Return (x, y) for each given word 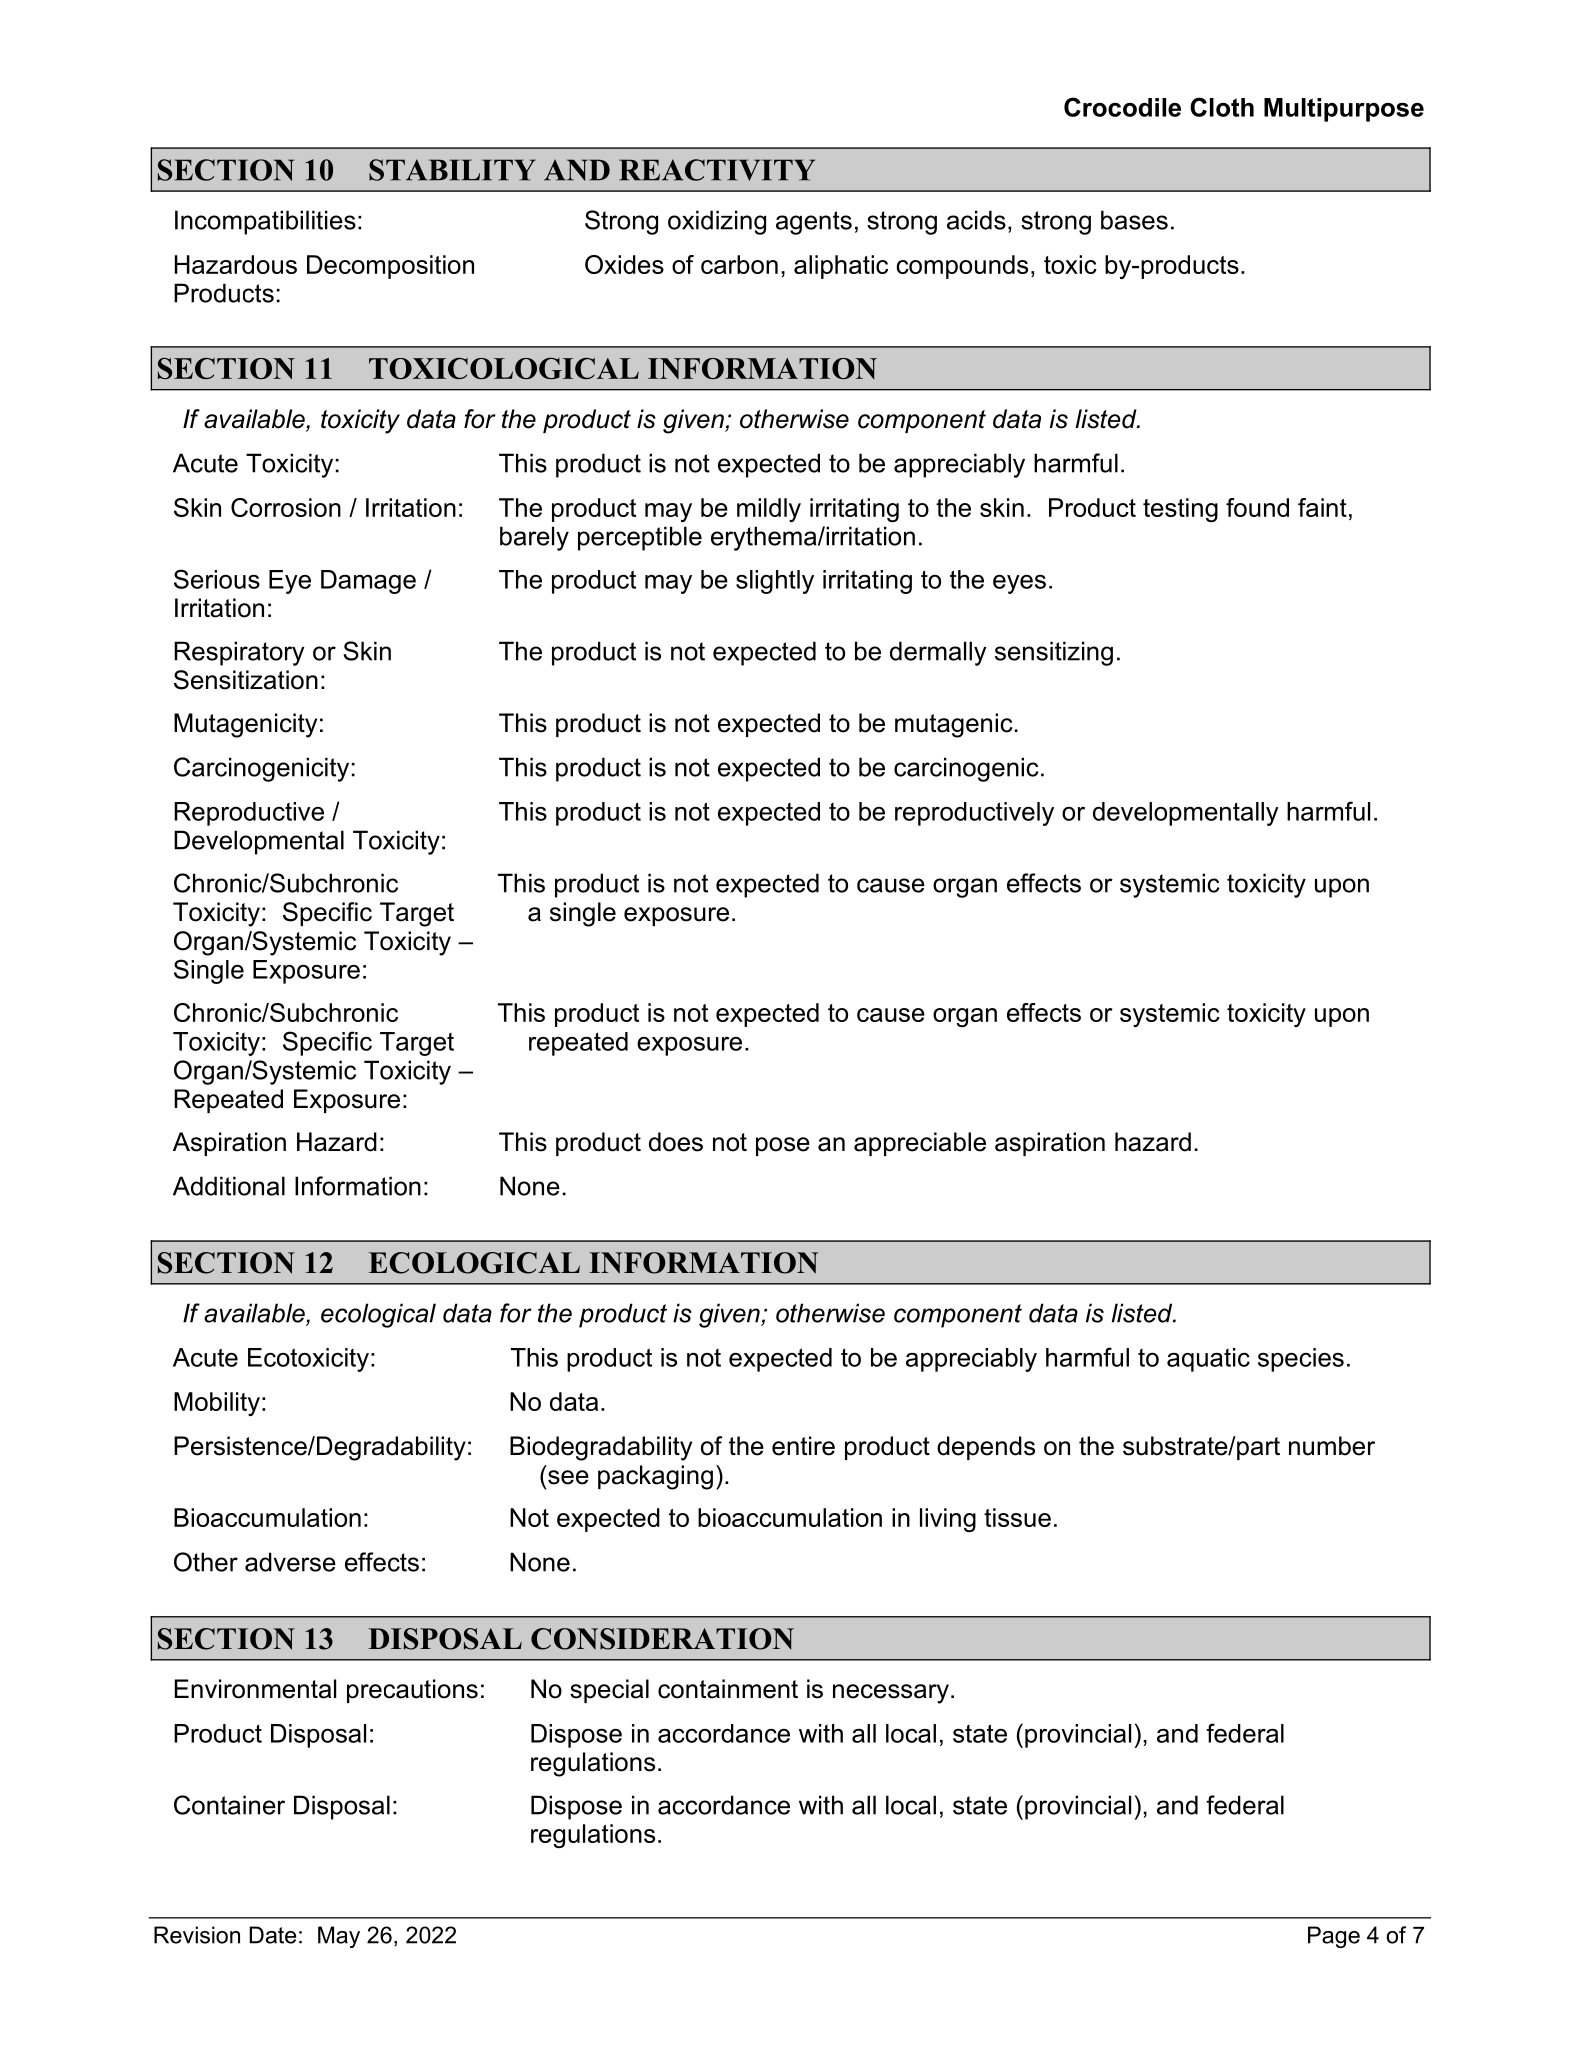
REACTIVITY (717, 170)
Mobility (217, 1404)
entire (803, 1446)
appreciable (920, 1144)
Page (1334, 1937)
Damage (368, 582)
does (676, 1142)
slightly (775, 582)
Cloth (1222, 107)
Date (272, 1935)
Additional (229, 1186)
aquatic (1208, 1360)
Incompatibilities (265, 222)
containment (728, 1689)
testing (1180, 510)
